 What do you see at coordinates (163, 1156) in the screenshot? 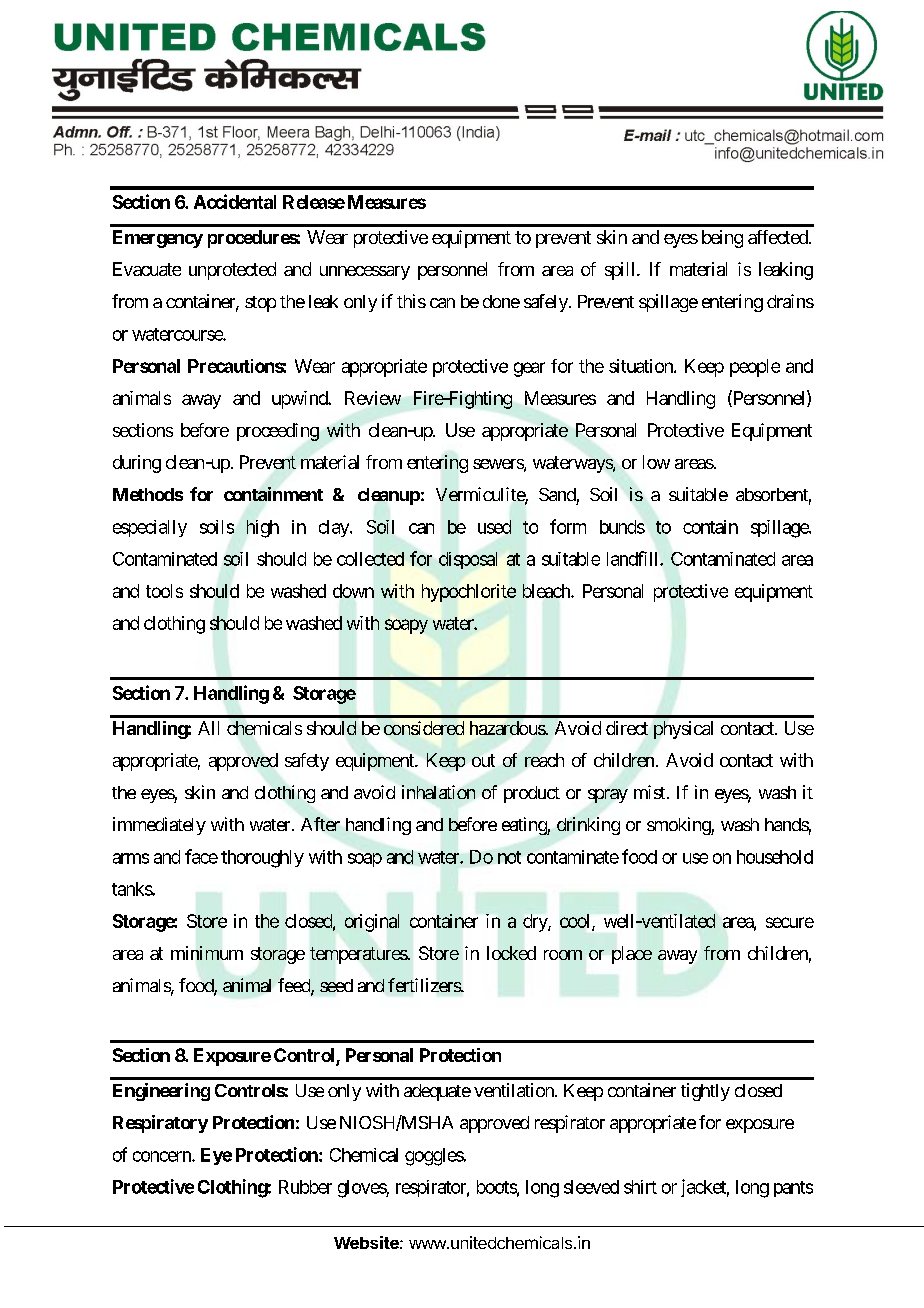
I see `concern` at bounding box center [163, 1156].
